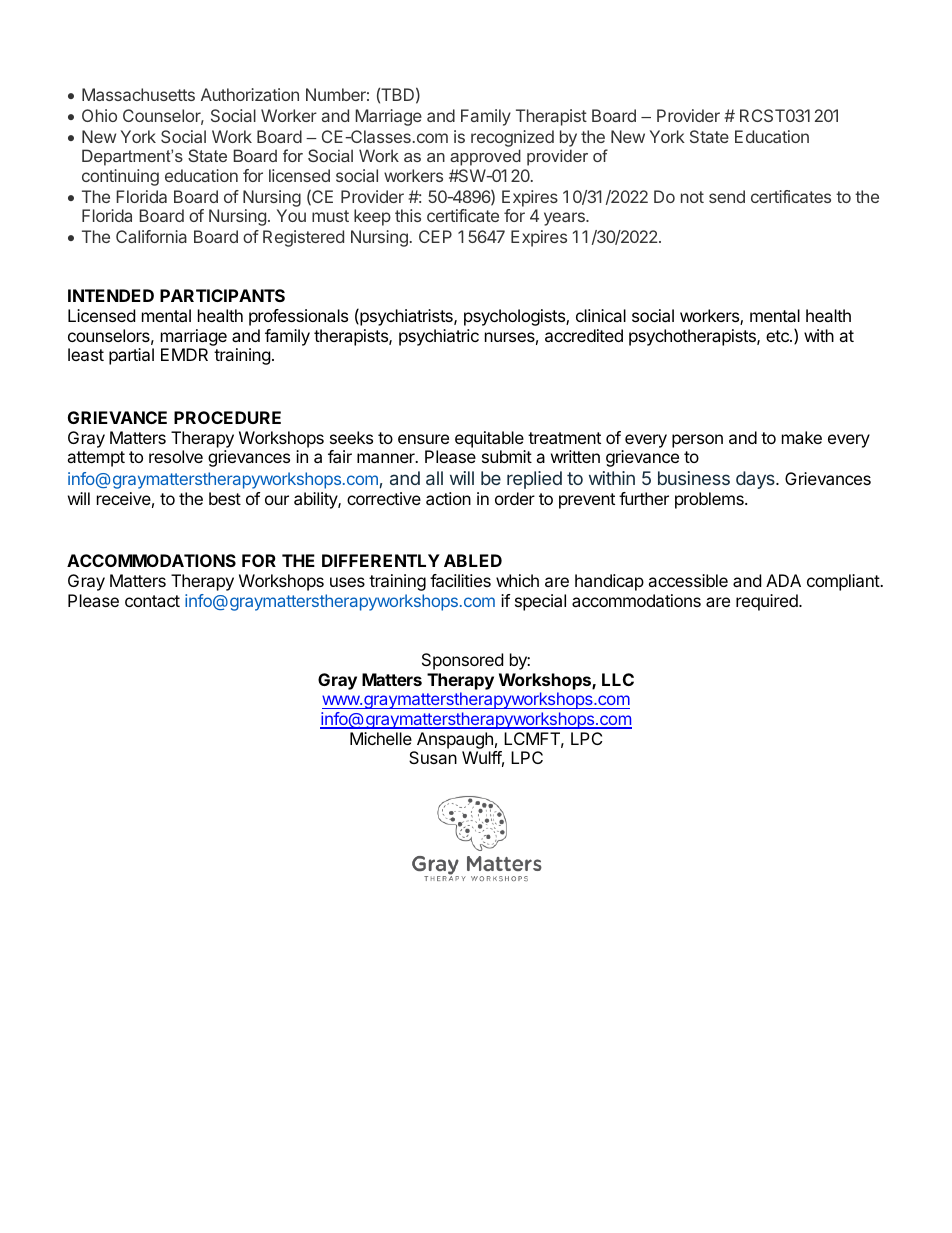 Image resolution: width=952 pixels, height=1233 pixels. What do you see at coordinates (460, 580) in the screenshot?
I see `facilities` at bounding box center [460, 580].
